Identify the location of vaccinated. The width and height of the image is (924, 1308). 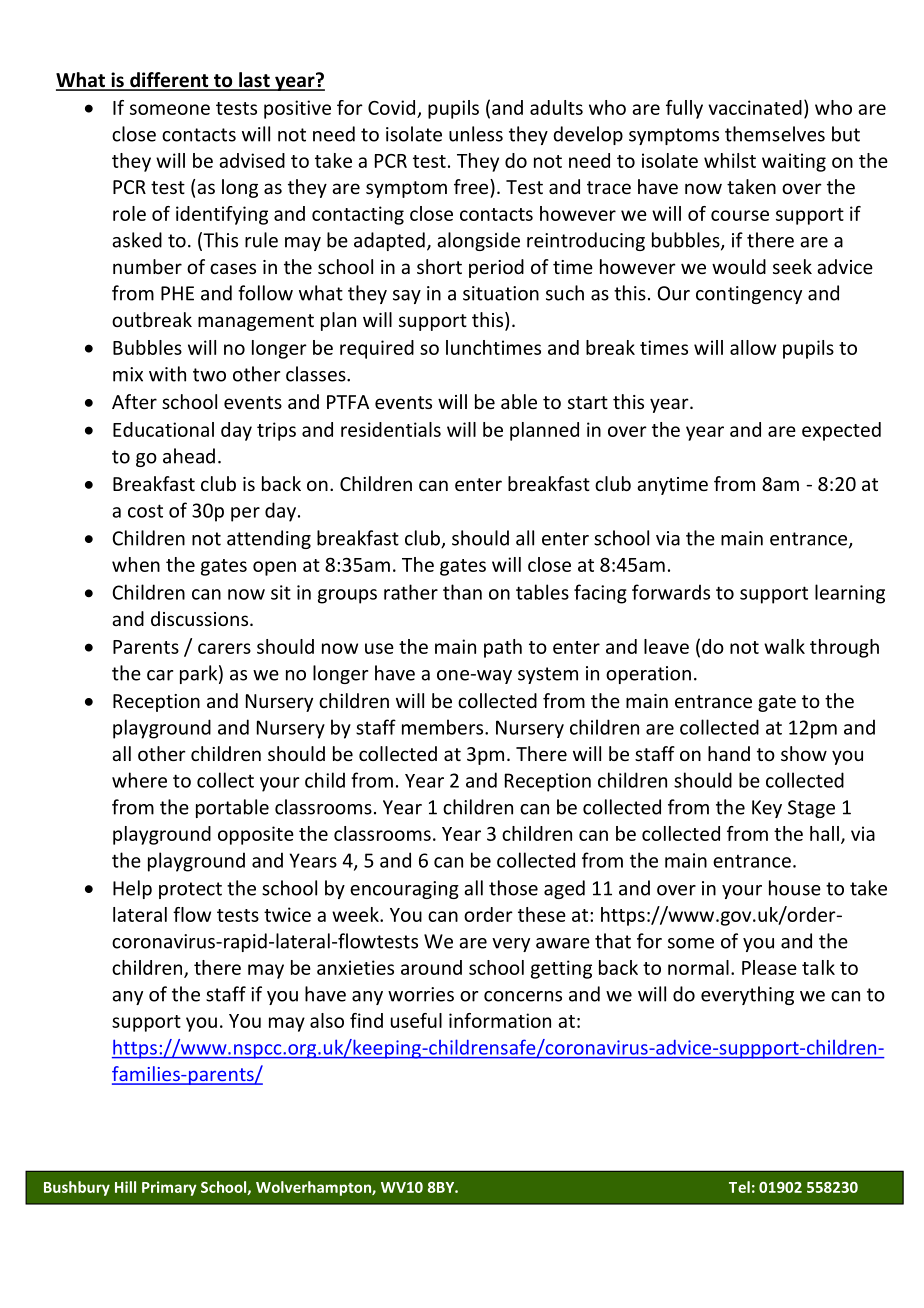
(755, 107).
